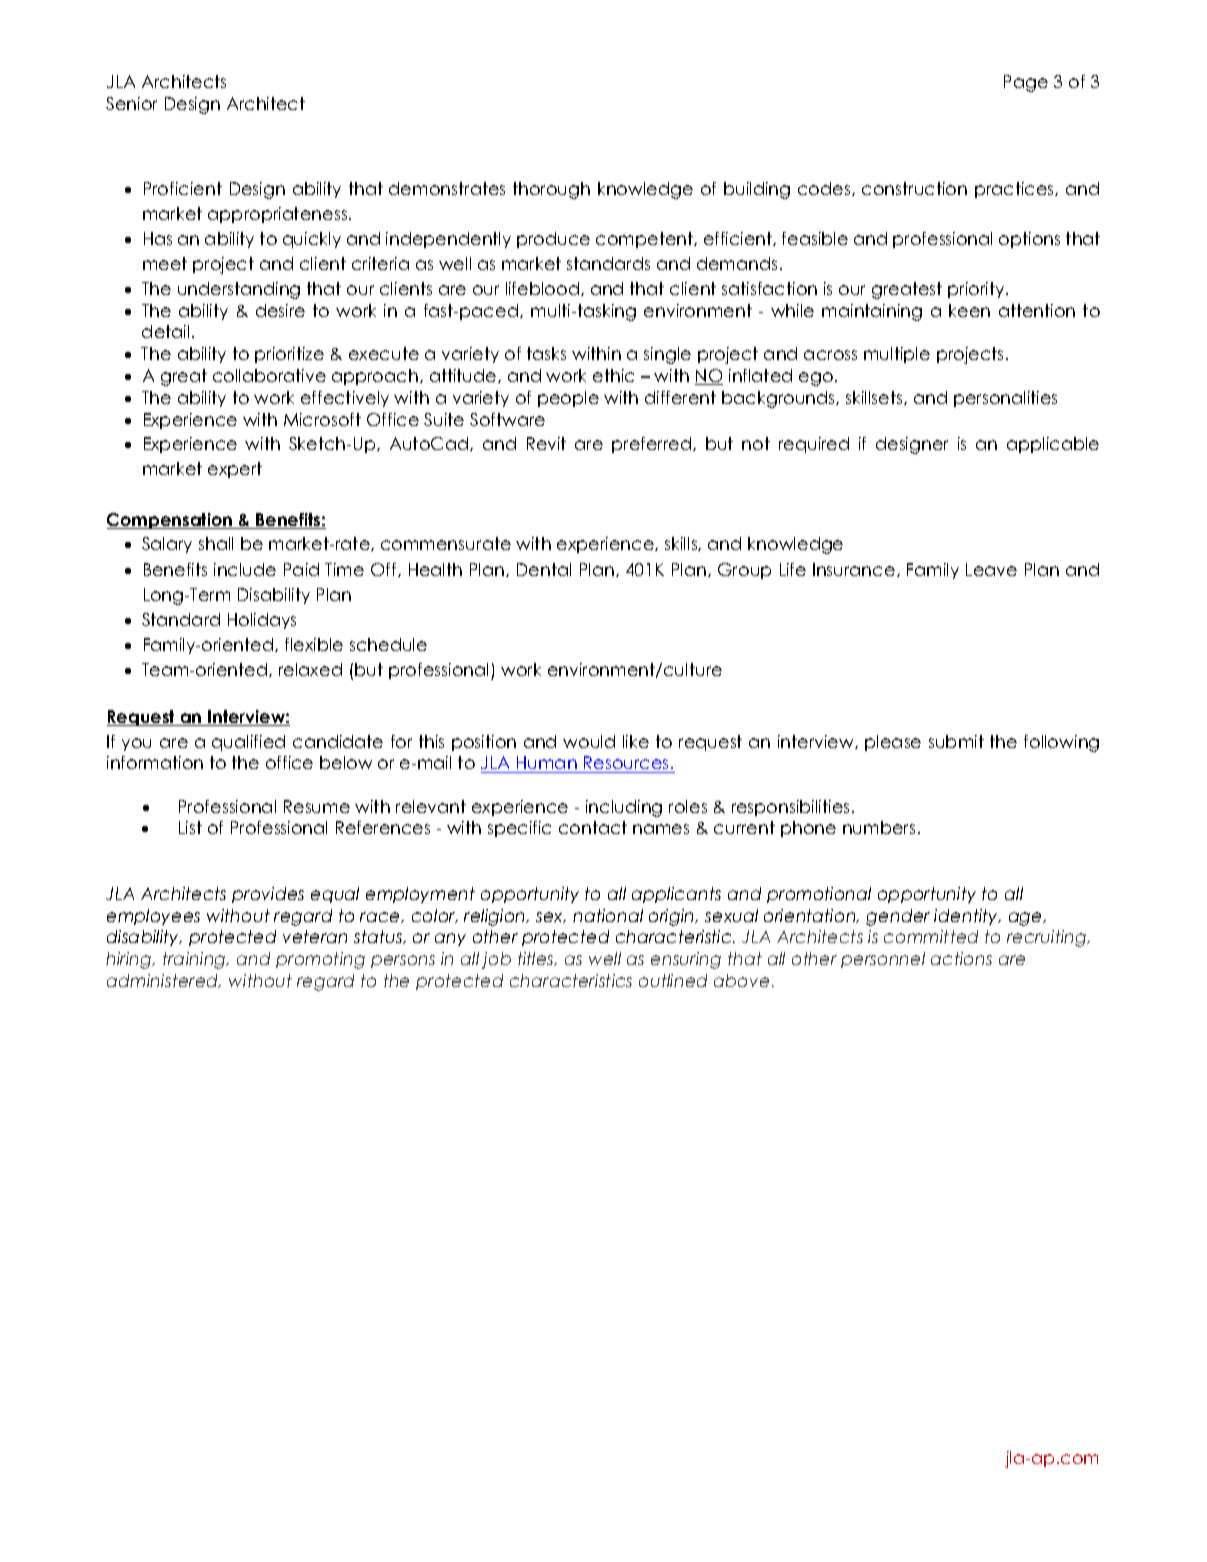 This screenshot has height=1562, width=1207. What do you see at coordinates (1026, 83) in the screenshot?
I see `Page` at bounding box center [1026, 83].
